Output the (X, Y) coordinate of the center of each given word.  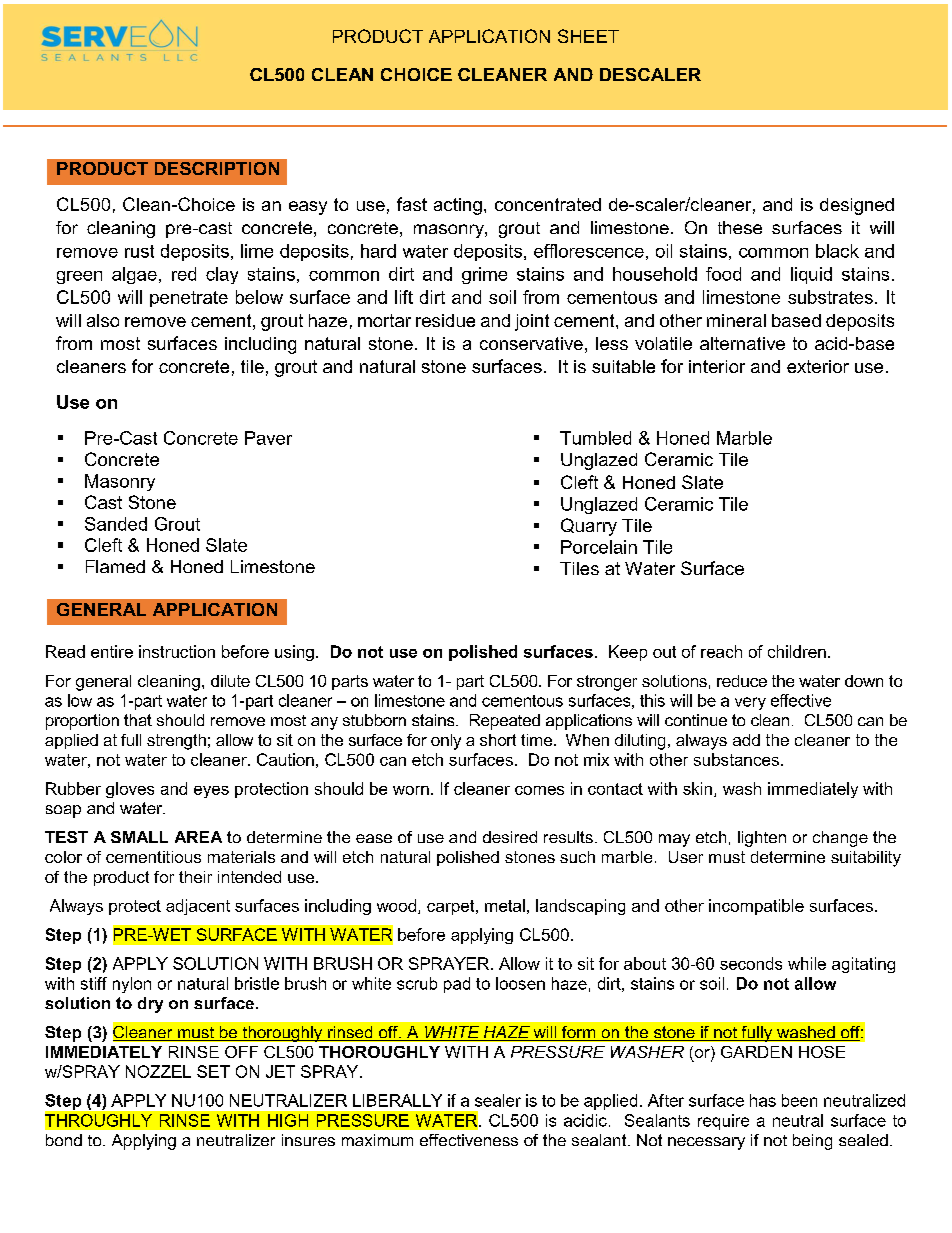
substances (736, 759)
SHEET (588, 36)
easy (308, 208)
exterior (818, 366)
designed (857, 206)
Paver (268, 438)
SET (213, 1071)
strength (176, 742)
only (446, 742)
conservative (531, 343)
